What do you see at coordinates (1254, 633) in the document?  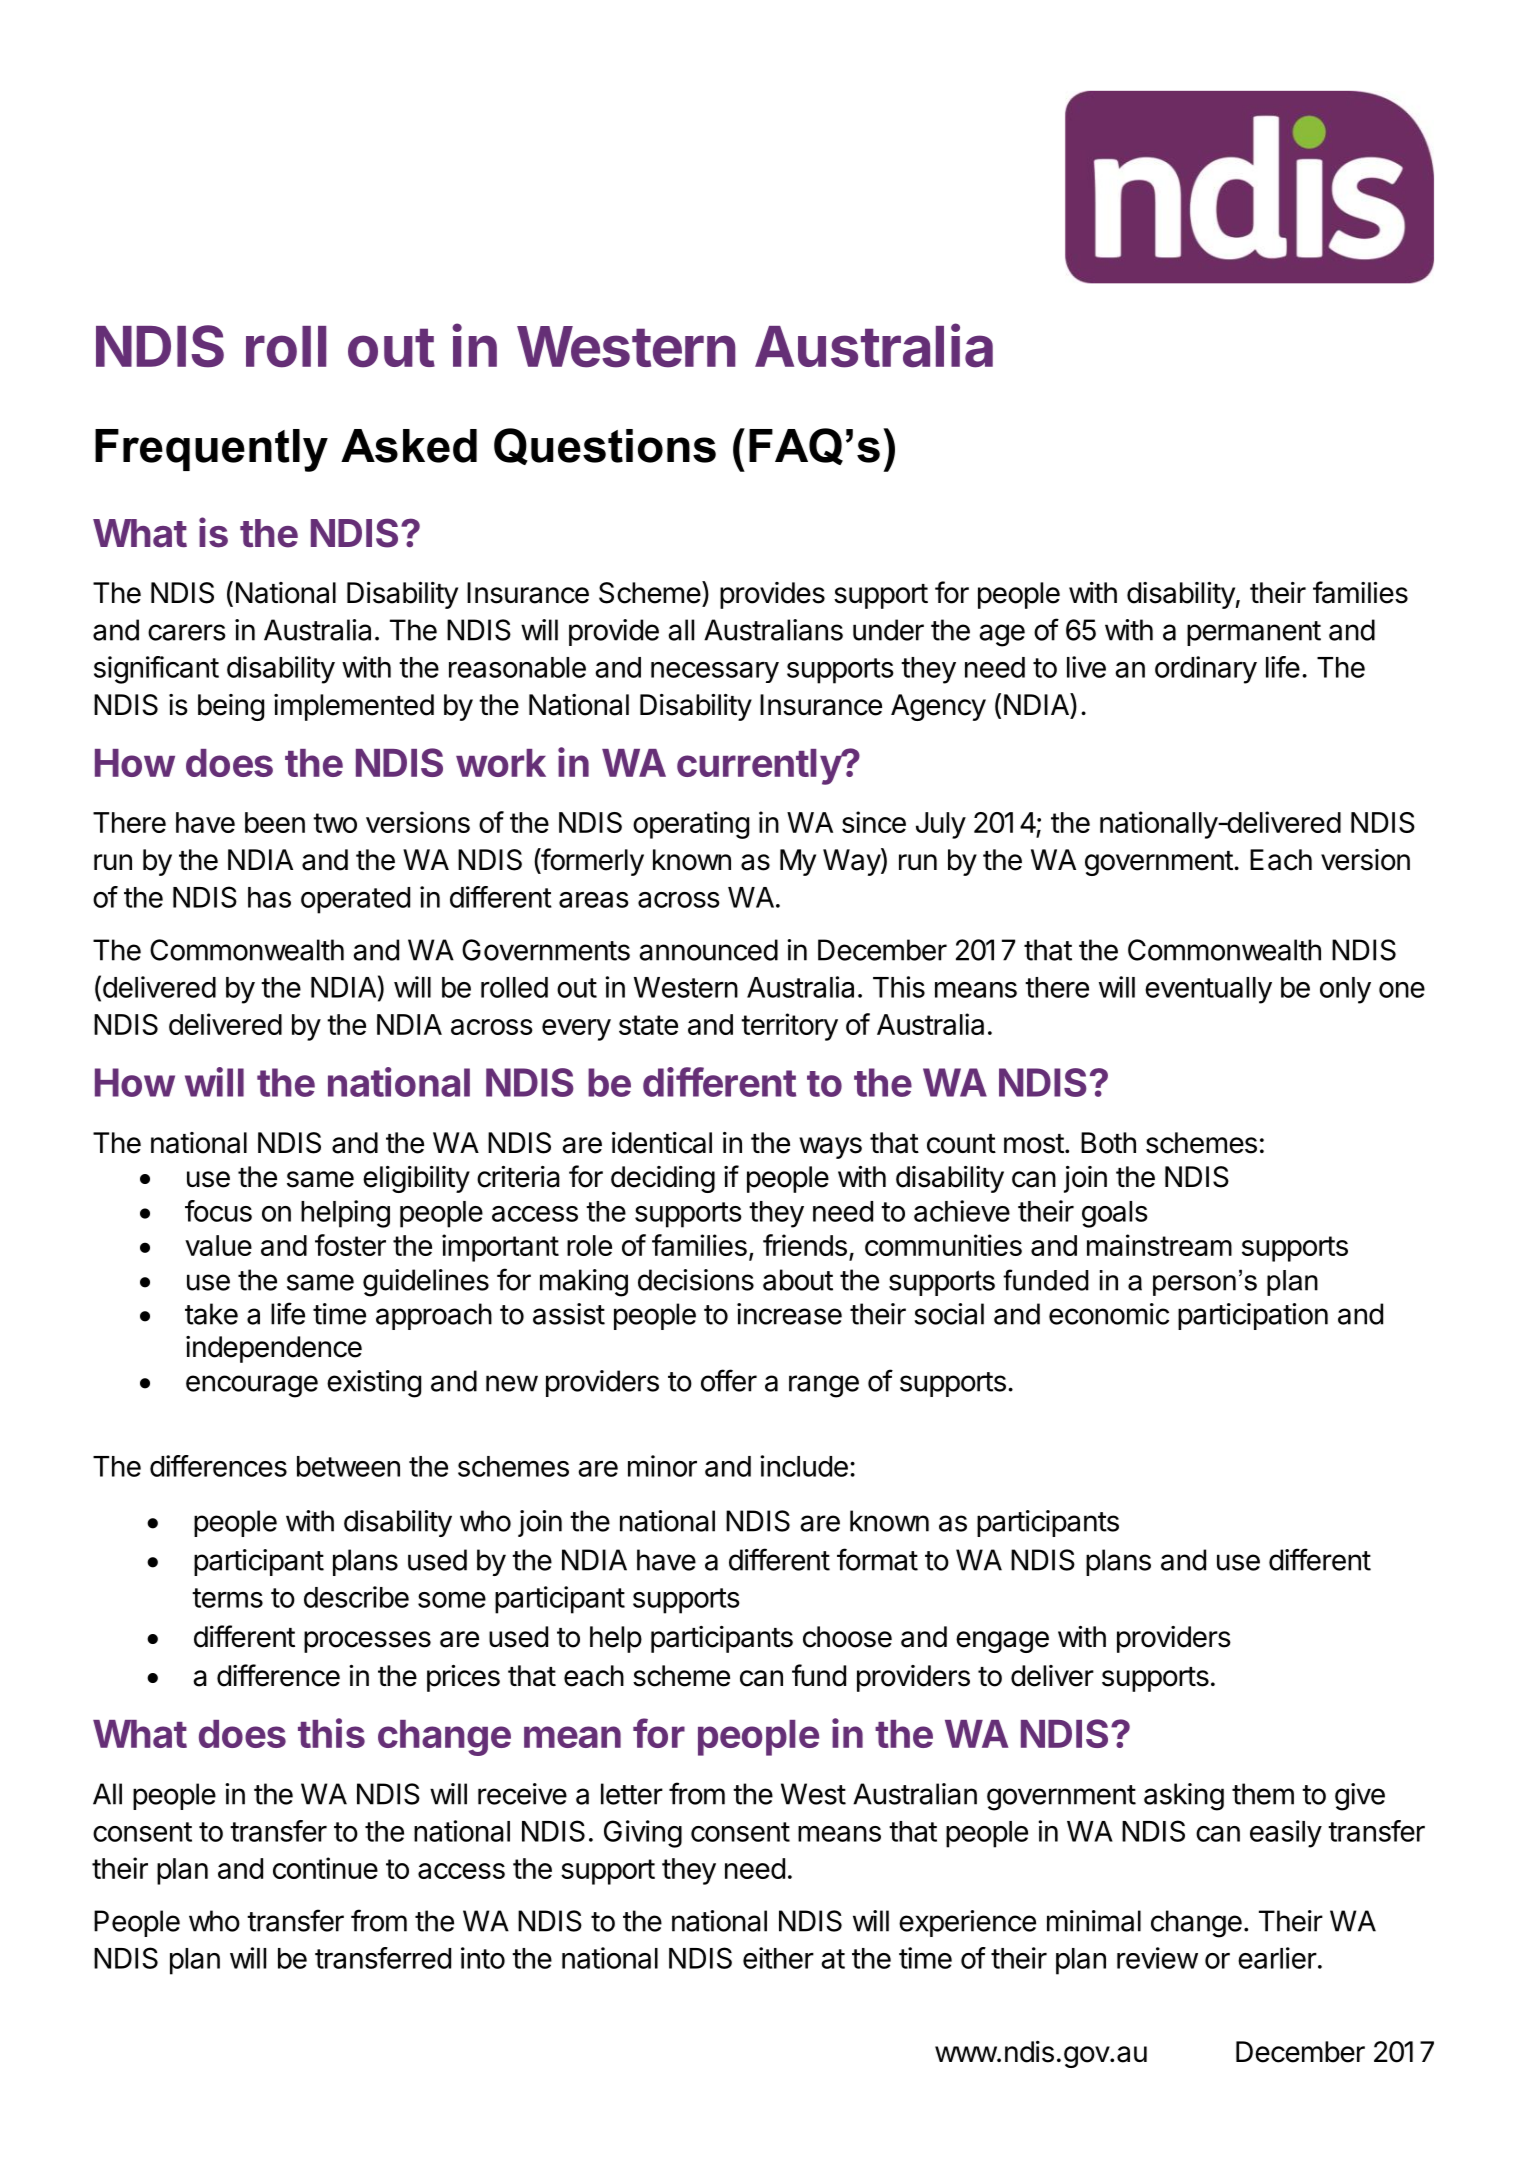 I see `permanent` at bounding box center [1254, 633].
